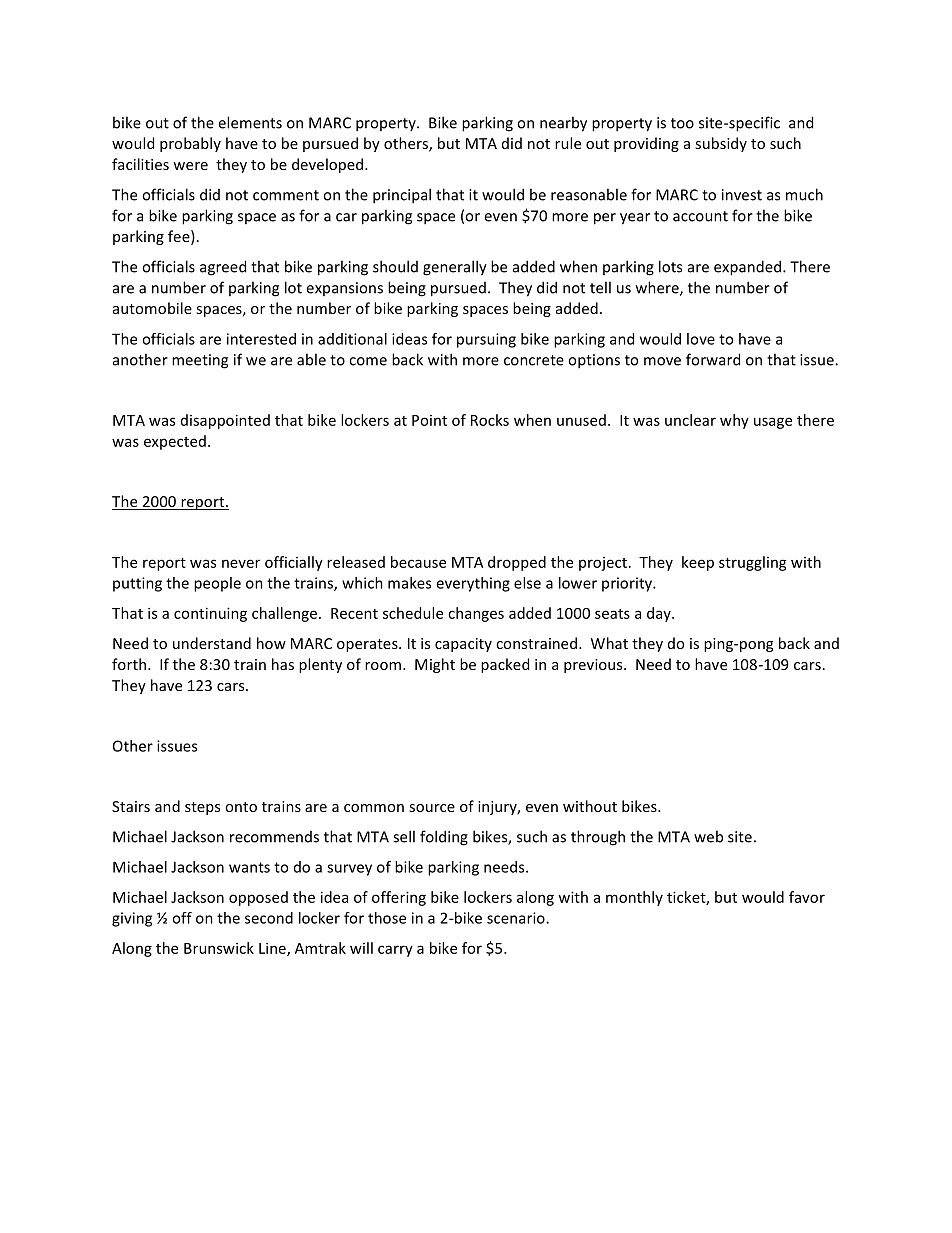 This page has width=952, height=1233. Describe the element at coordinates (807, 897) in the page. I see `favor` at that location.
